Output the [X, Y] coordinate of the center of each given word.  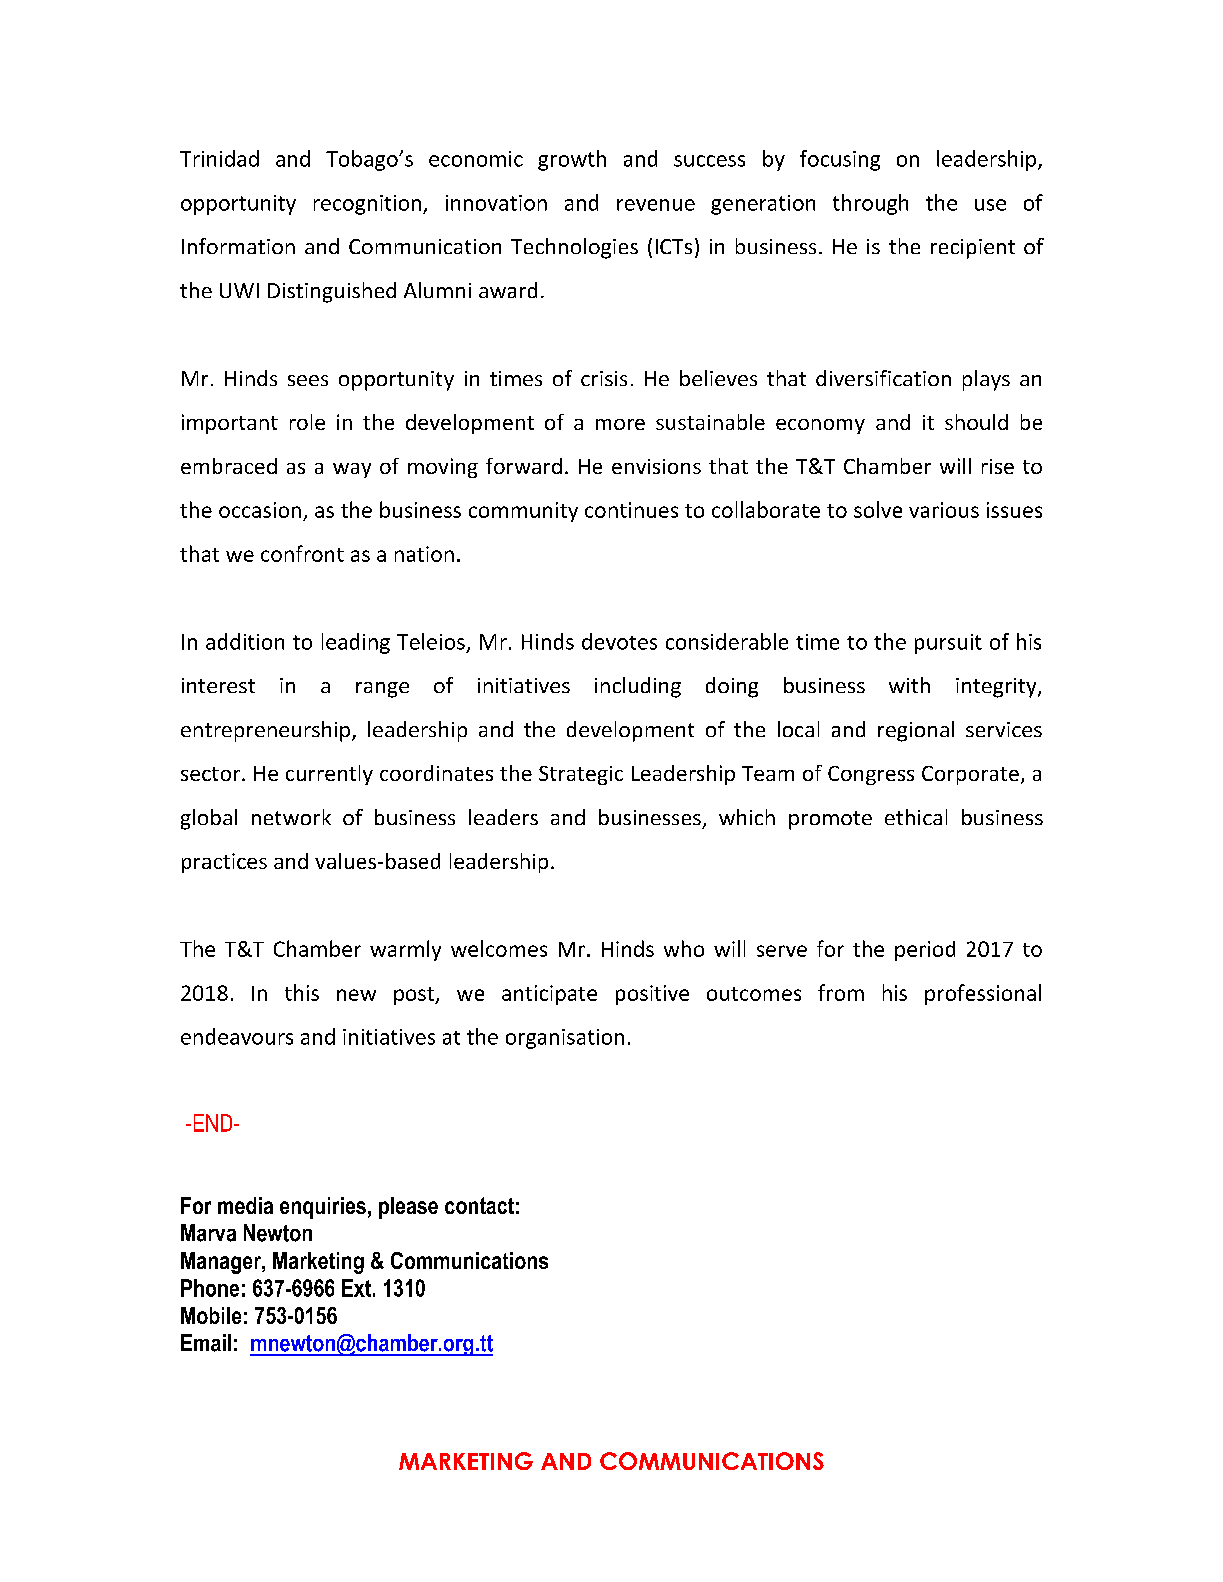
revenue [656, 205]
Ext [356, 1288]
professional [983, 994]
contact [479, 1205]
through [870, 204]
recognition [367, 205]
